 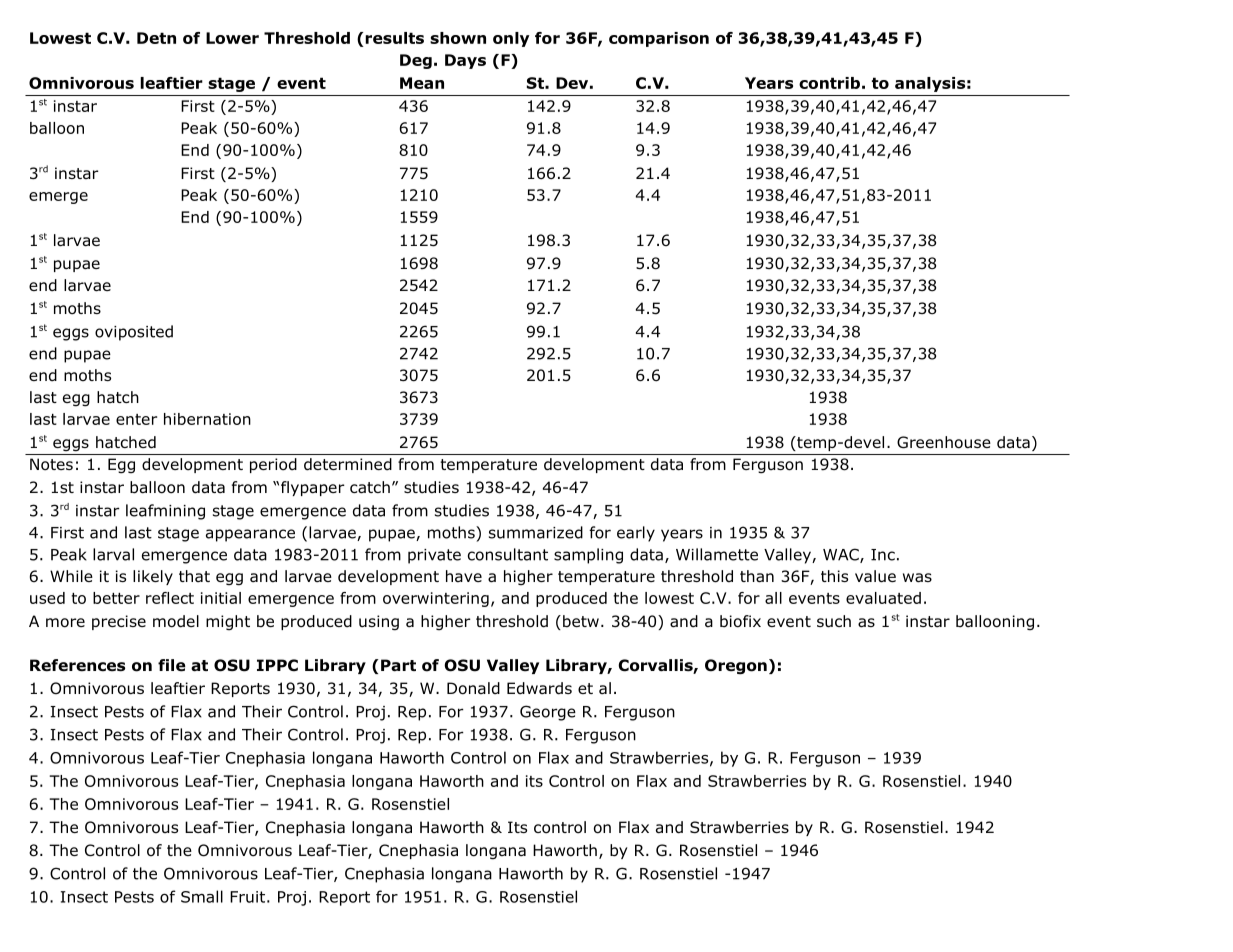 I want to click on Oregon, so click(x=736, y=667).
